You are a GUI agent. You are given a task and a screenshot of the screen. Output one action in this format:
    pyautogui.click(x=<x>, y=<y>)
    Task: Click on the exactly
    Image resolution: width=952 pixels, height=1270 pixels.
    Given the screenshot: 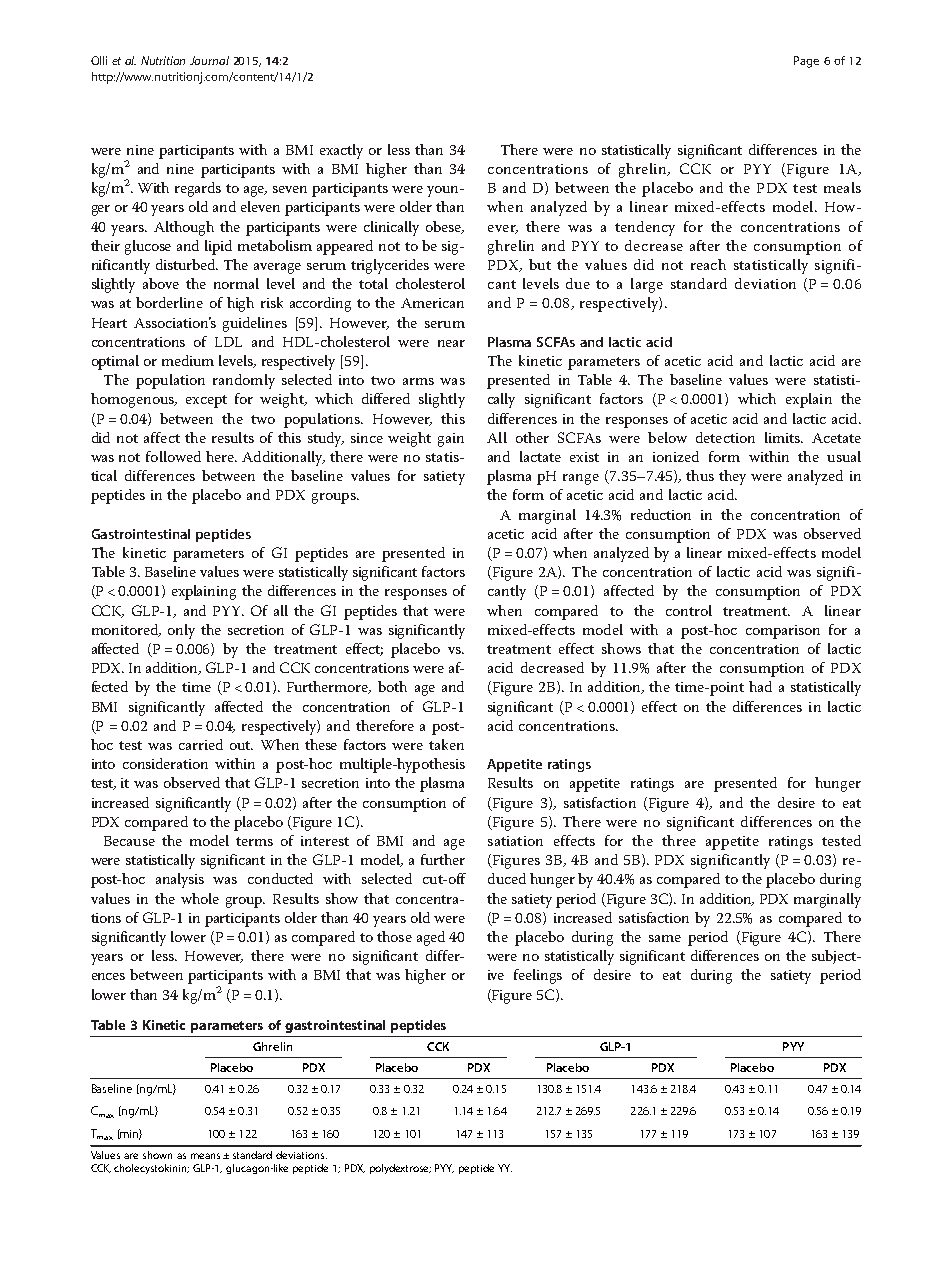 What is the action you would take?
    pyautogui.click(x=341, y=151)
